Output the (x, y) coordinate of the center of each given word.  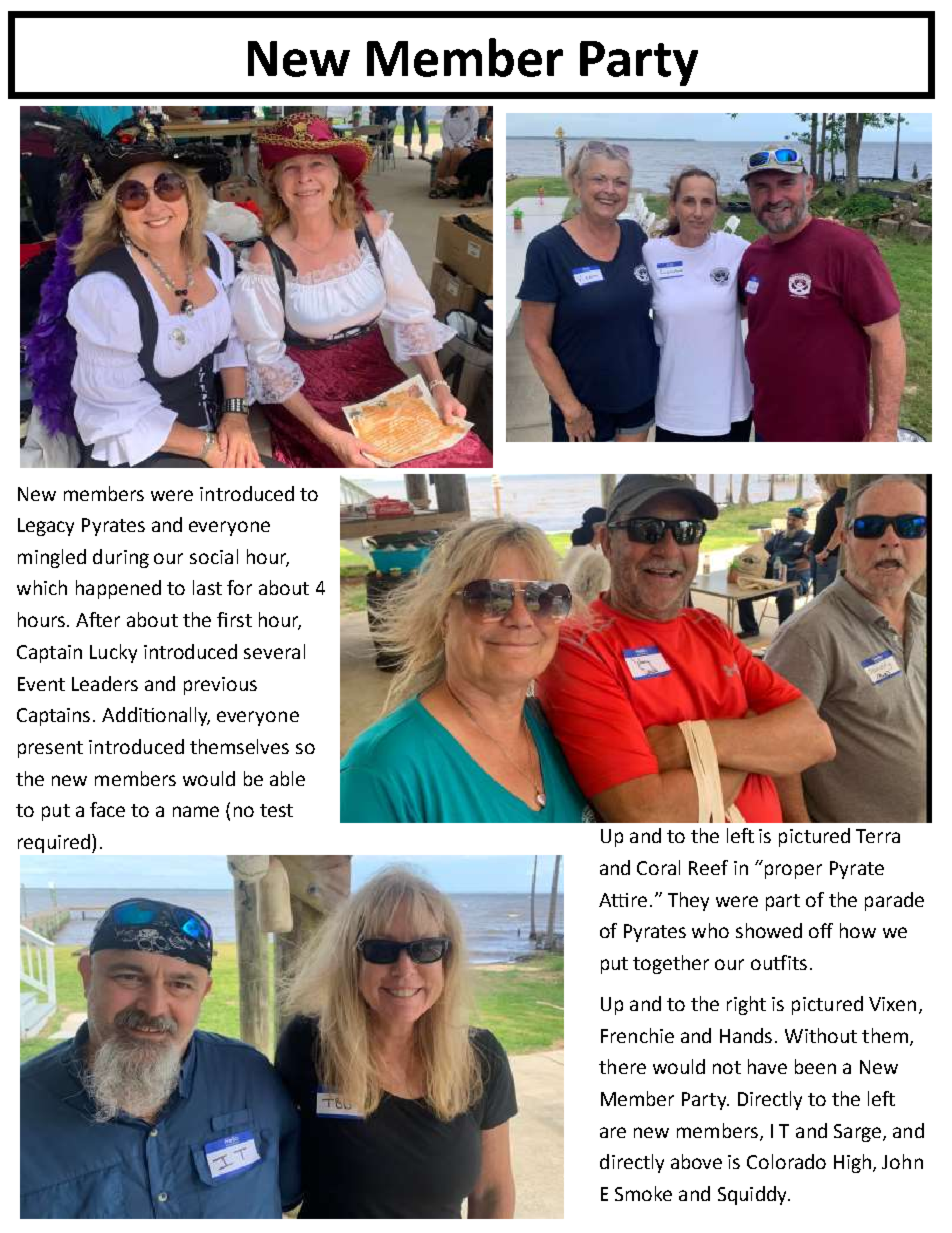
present (50, 749)
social (214, 556)
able (287, 778)
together (671, 964)
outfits (779, 962)
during (121, 558)
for (239, 587)
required (55, 843)
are (613, 1132)
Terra (878, 836)
